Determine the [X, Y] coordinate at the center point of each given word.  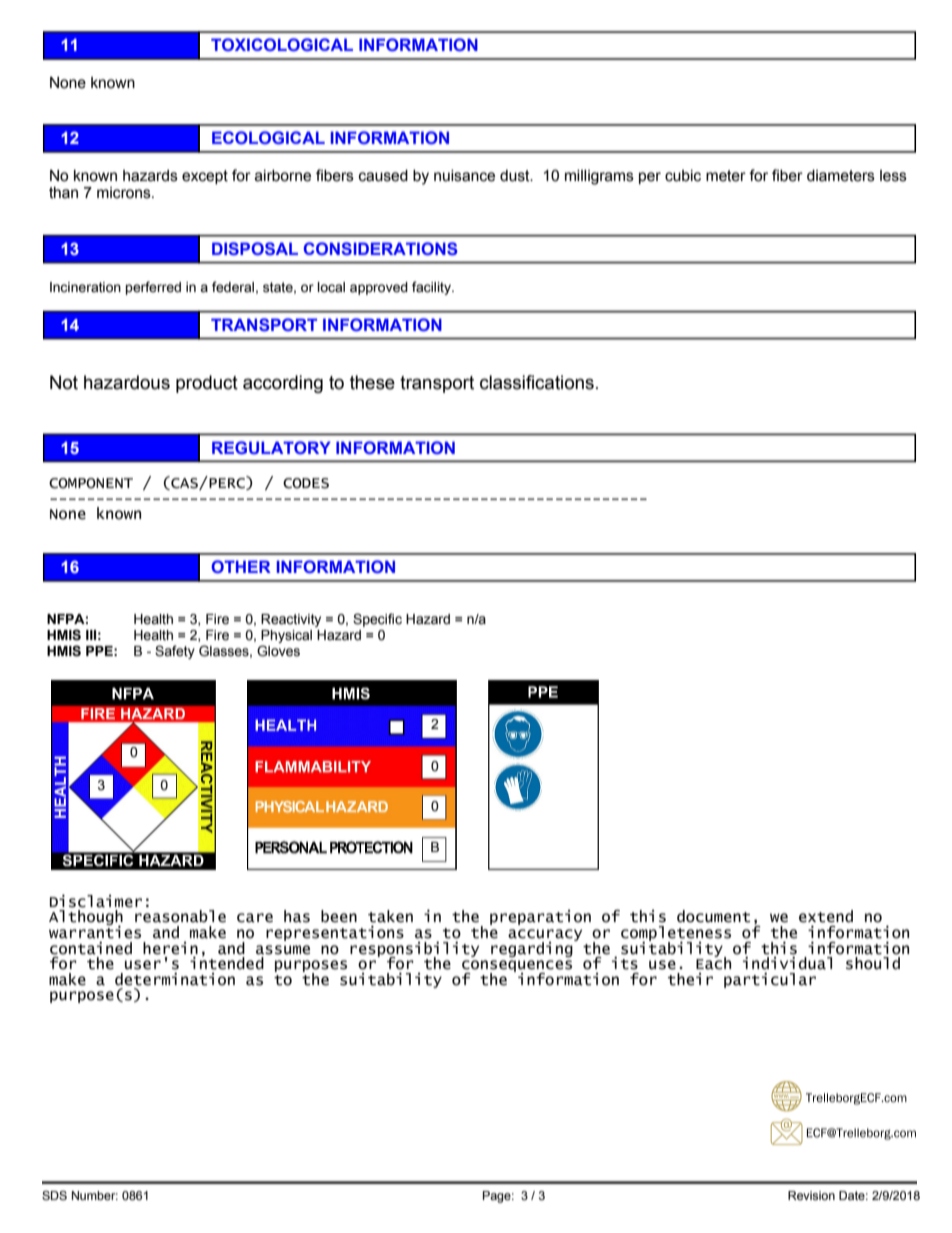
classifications [537, 382]
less [893, 176]
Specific [377, 620]
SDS [54, 1195]
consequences [517, 967]
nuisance [464, 176]
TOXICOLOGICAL [282, 44]
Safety [175, 652]
